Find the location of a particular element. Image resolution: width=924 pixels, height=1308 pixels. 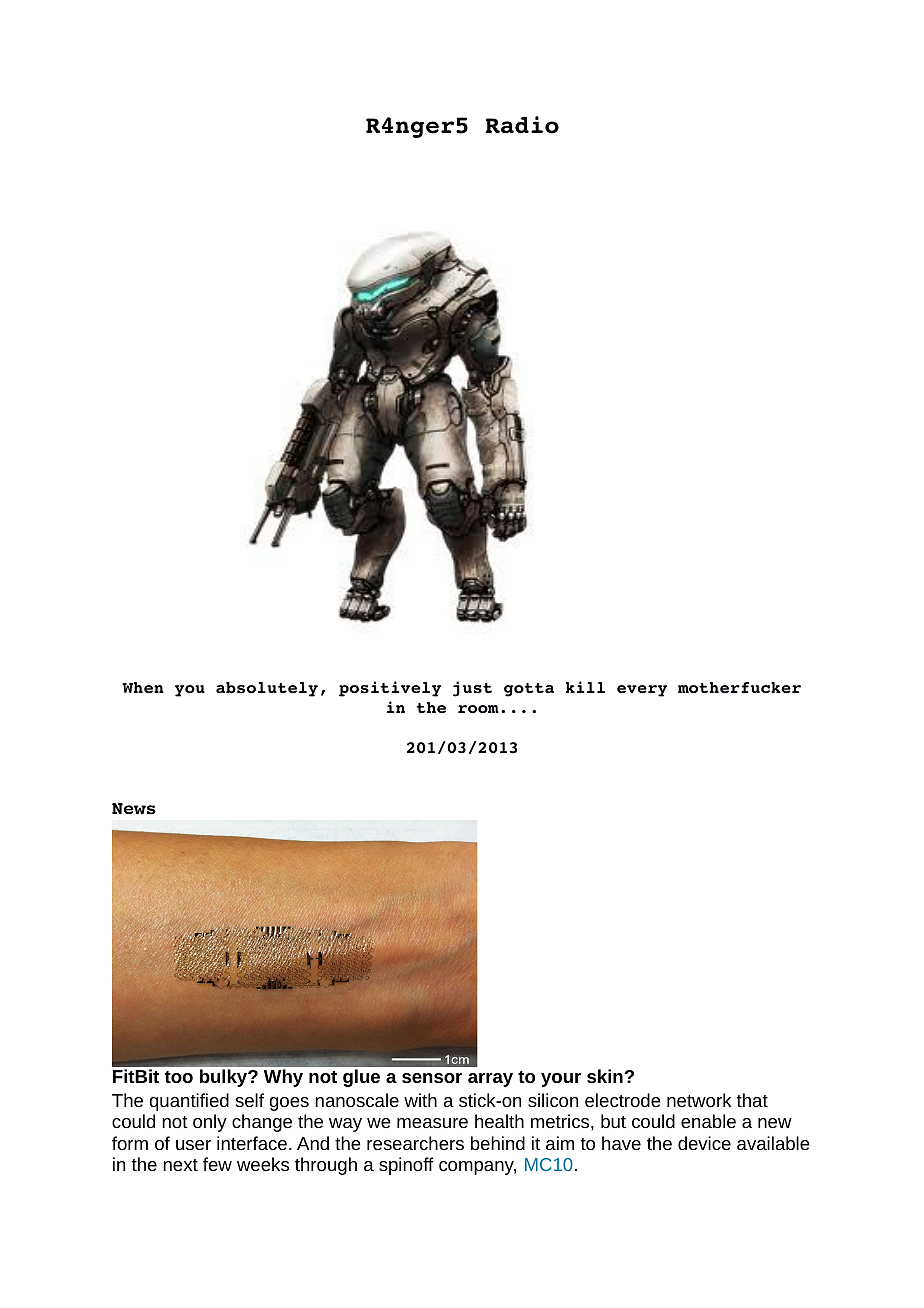

just is located at coordinates (472, 689).
